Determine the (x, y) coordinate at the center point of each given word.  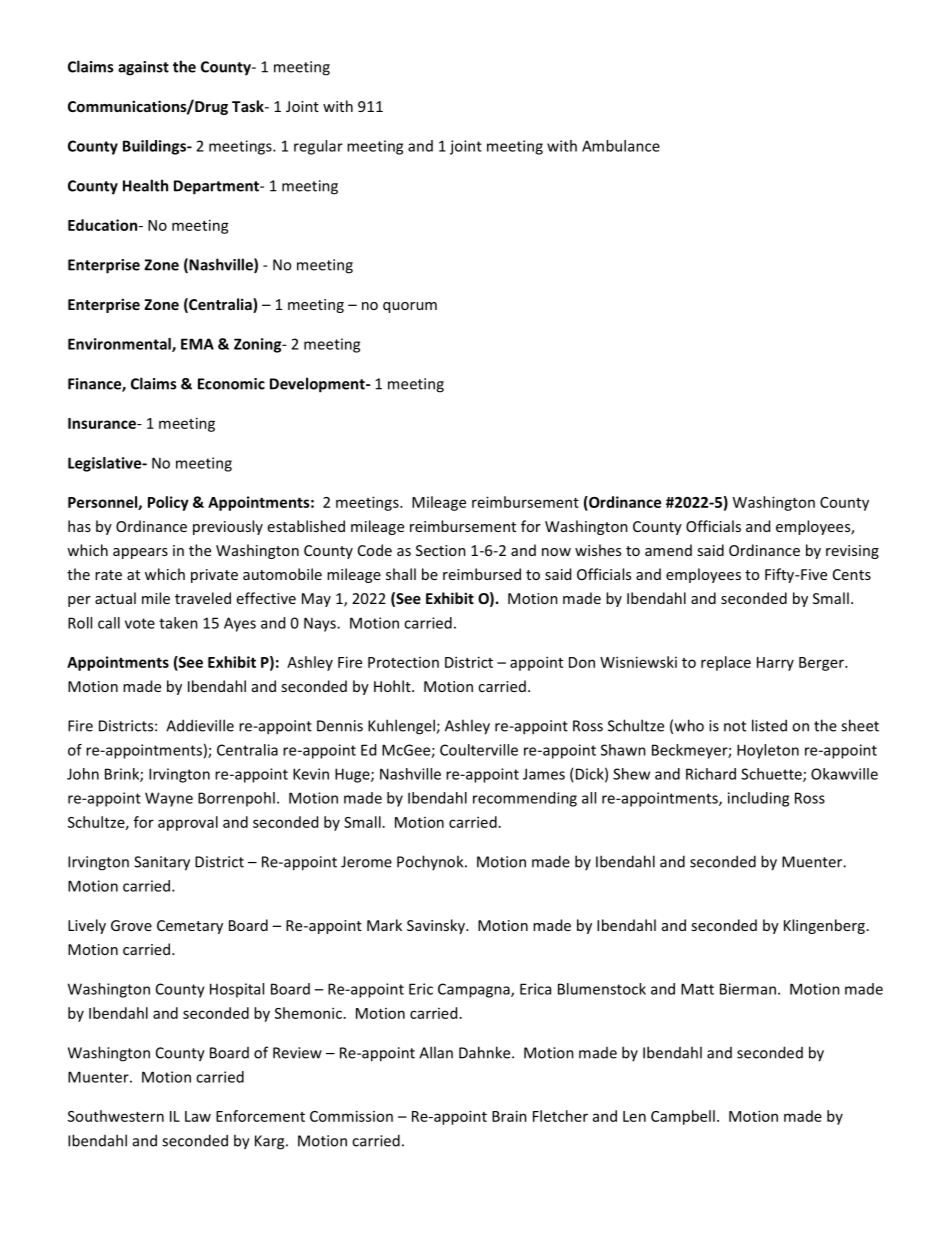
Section (441, 550)
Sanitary (162, 863)
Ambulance (621, 146)
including (758, 799)
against (143, 68)
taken (178, 623)
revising (852, 552)
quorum (410, 307)
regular (318, 147)
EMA (197, 344)
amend (668, 550)
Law (198, 1116)
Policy (168, 503)
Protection (403, 662)
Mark (384, 925)
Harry (775, 664)
